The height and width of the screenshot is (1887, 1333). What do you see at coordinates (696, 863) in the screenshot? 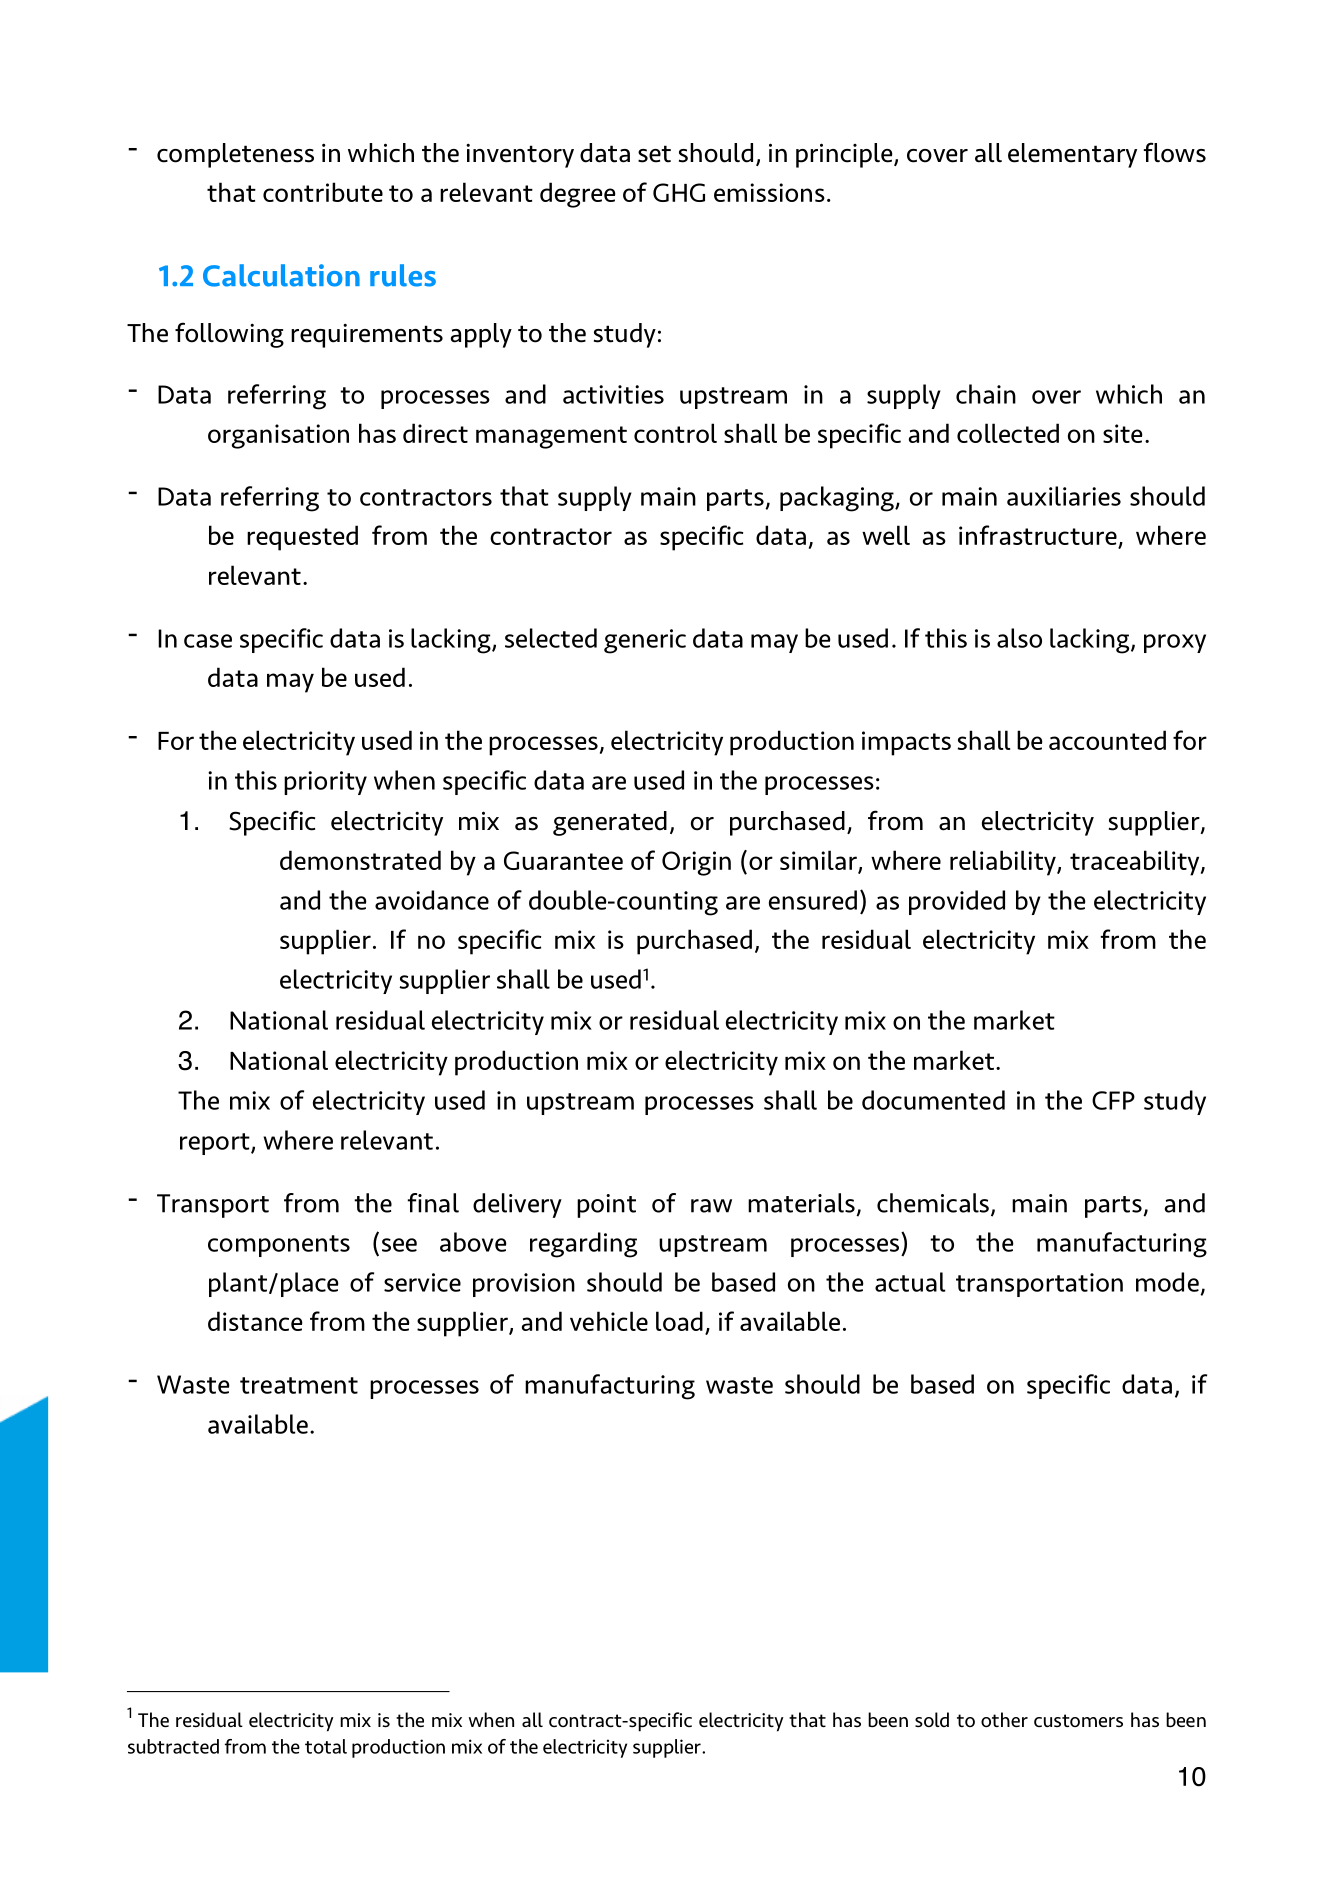
I see `Origin` at bounding box center [696, 863].
